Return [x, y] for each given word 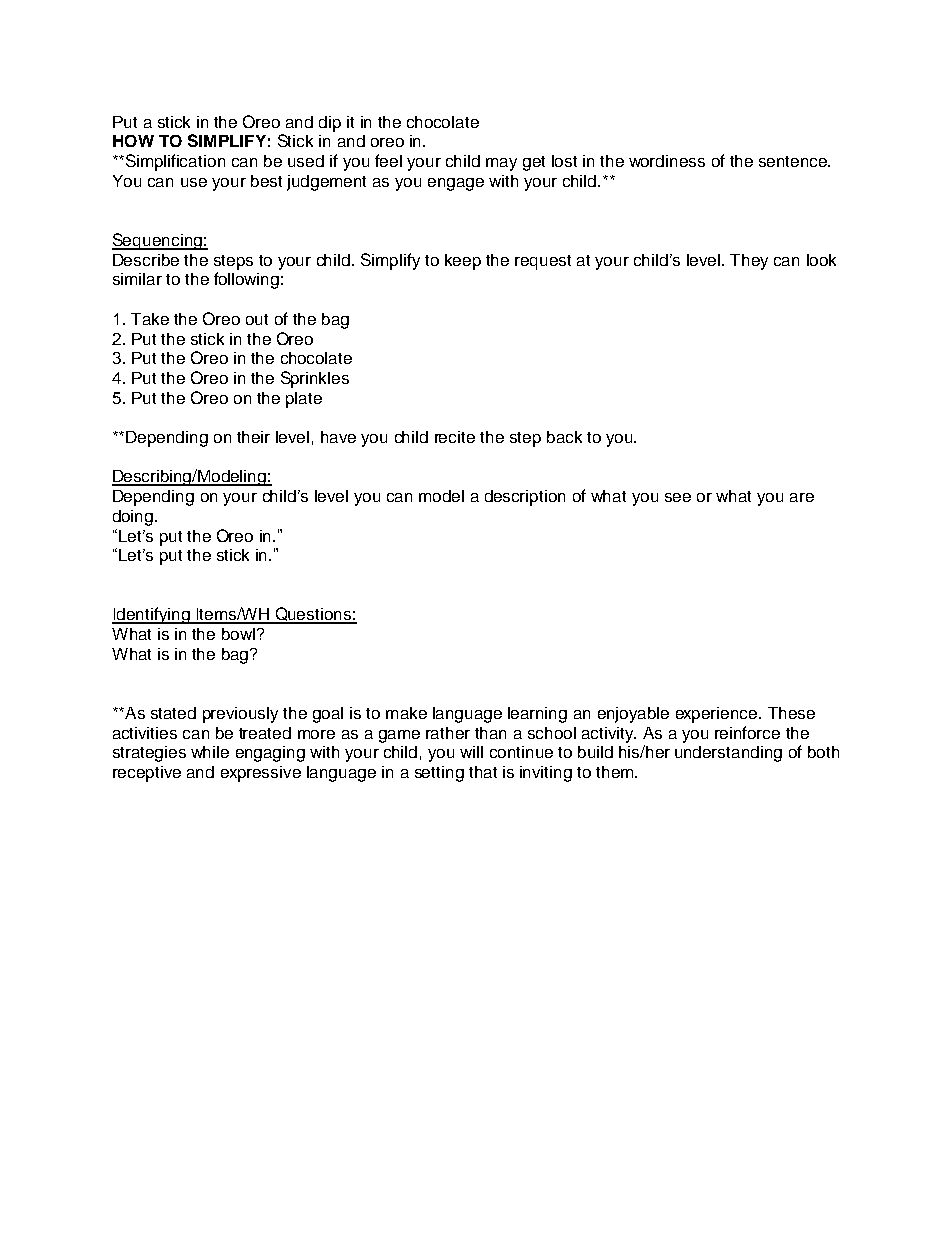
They [749, 262]
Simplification [175, 162]
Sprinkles [315, 379]
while [210, 752]
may [501, 164]
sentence [794, 161]
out [257, 319]
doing [133, 518]
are [802, 497]
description [525, 498]
